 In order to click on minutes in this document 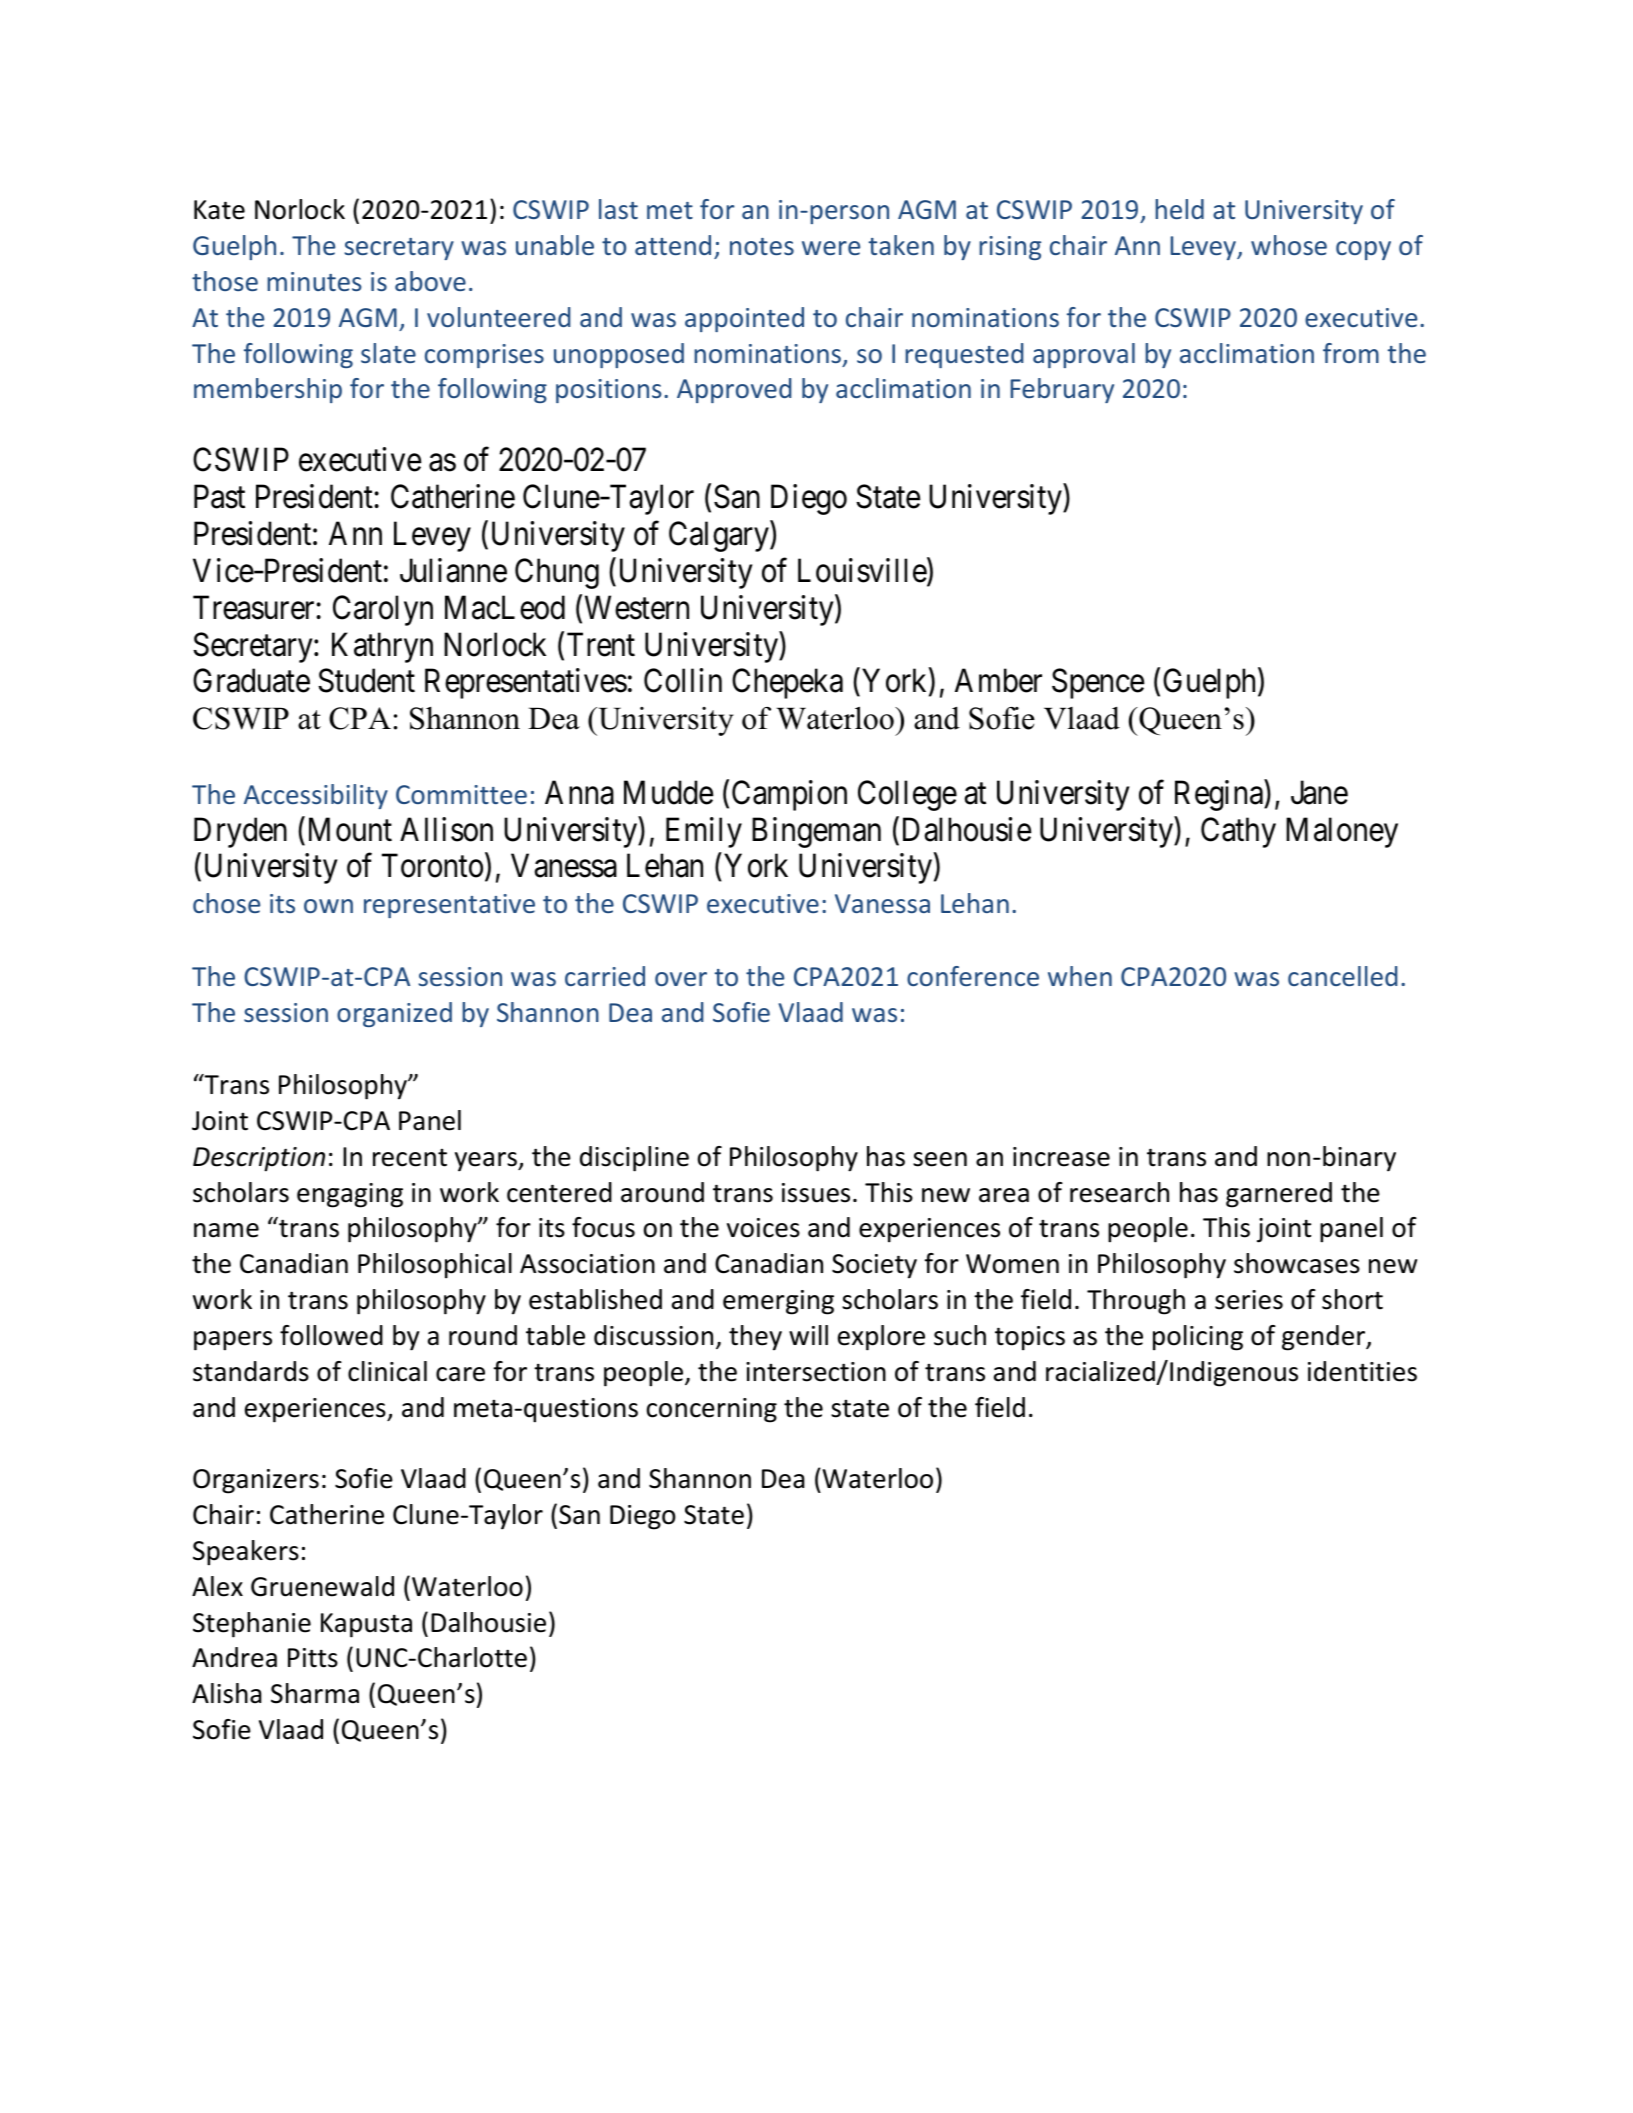, I will do `click(314, 281)`.
